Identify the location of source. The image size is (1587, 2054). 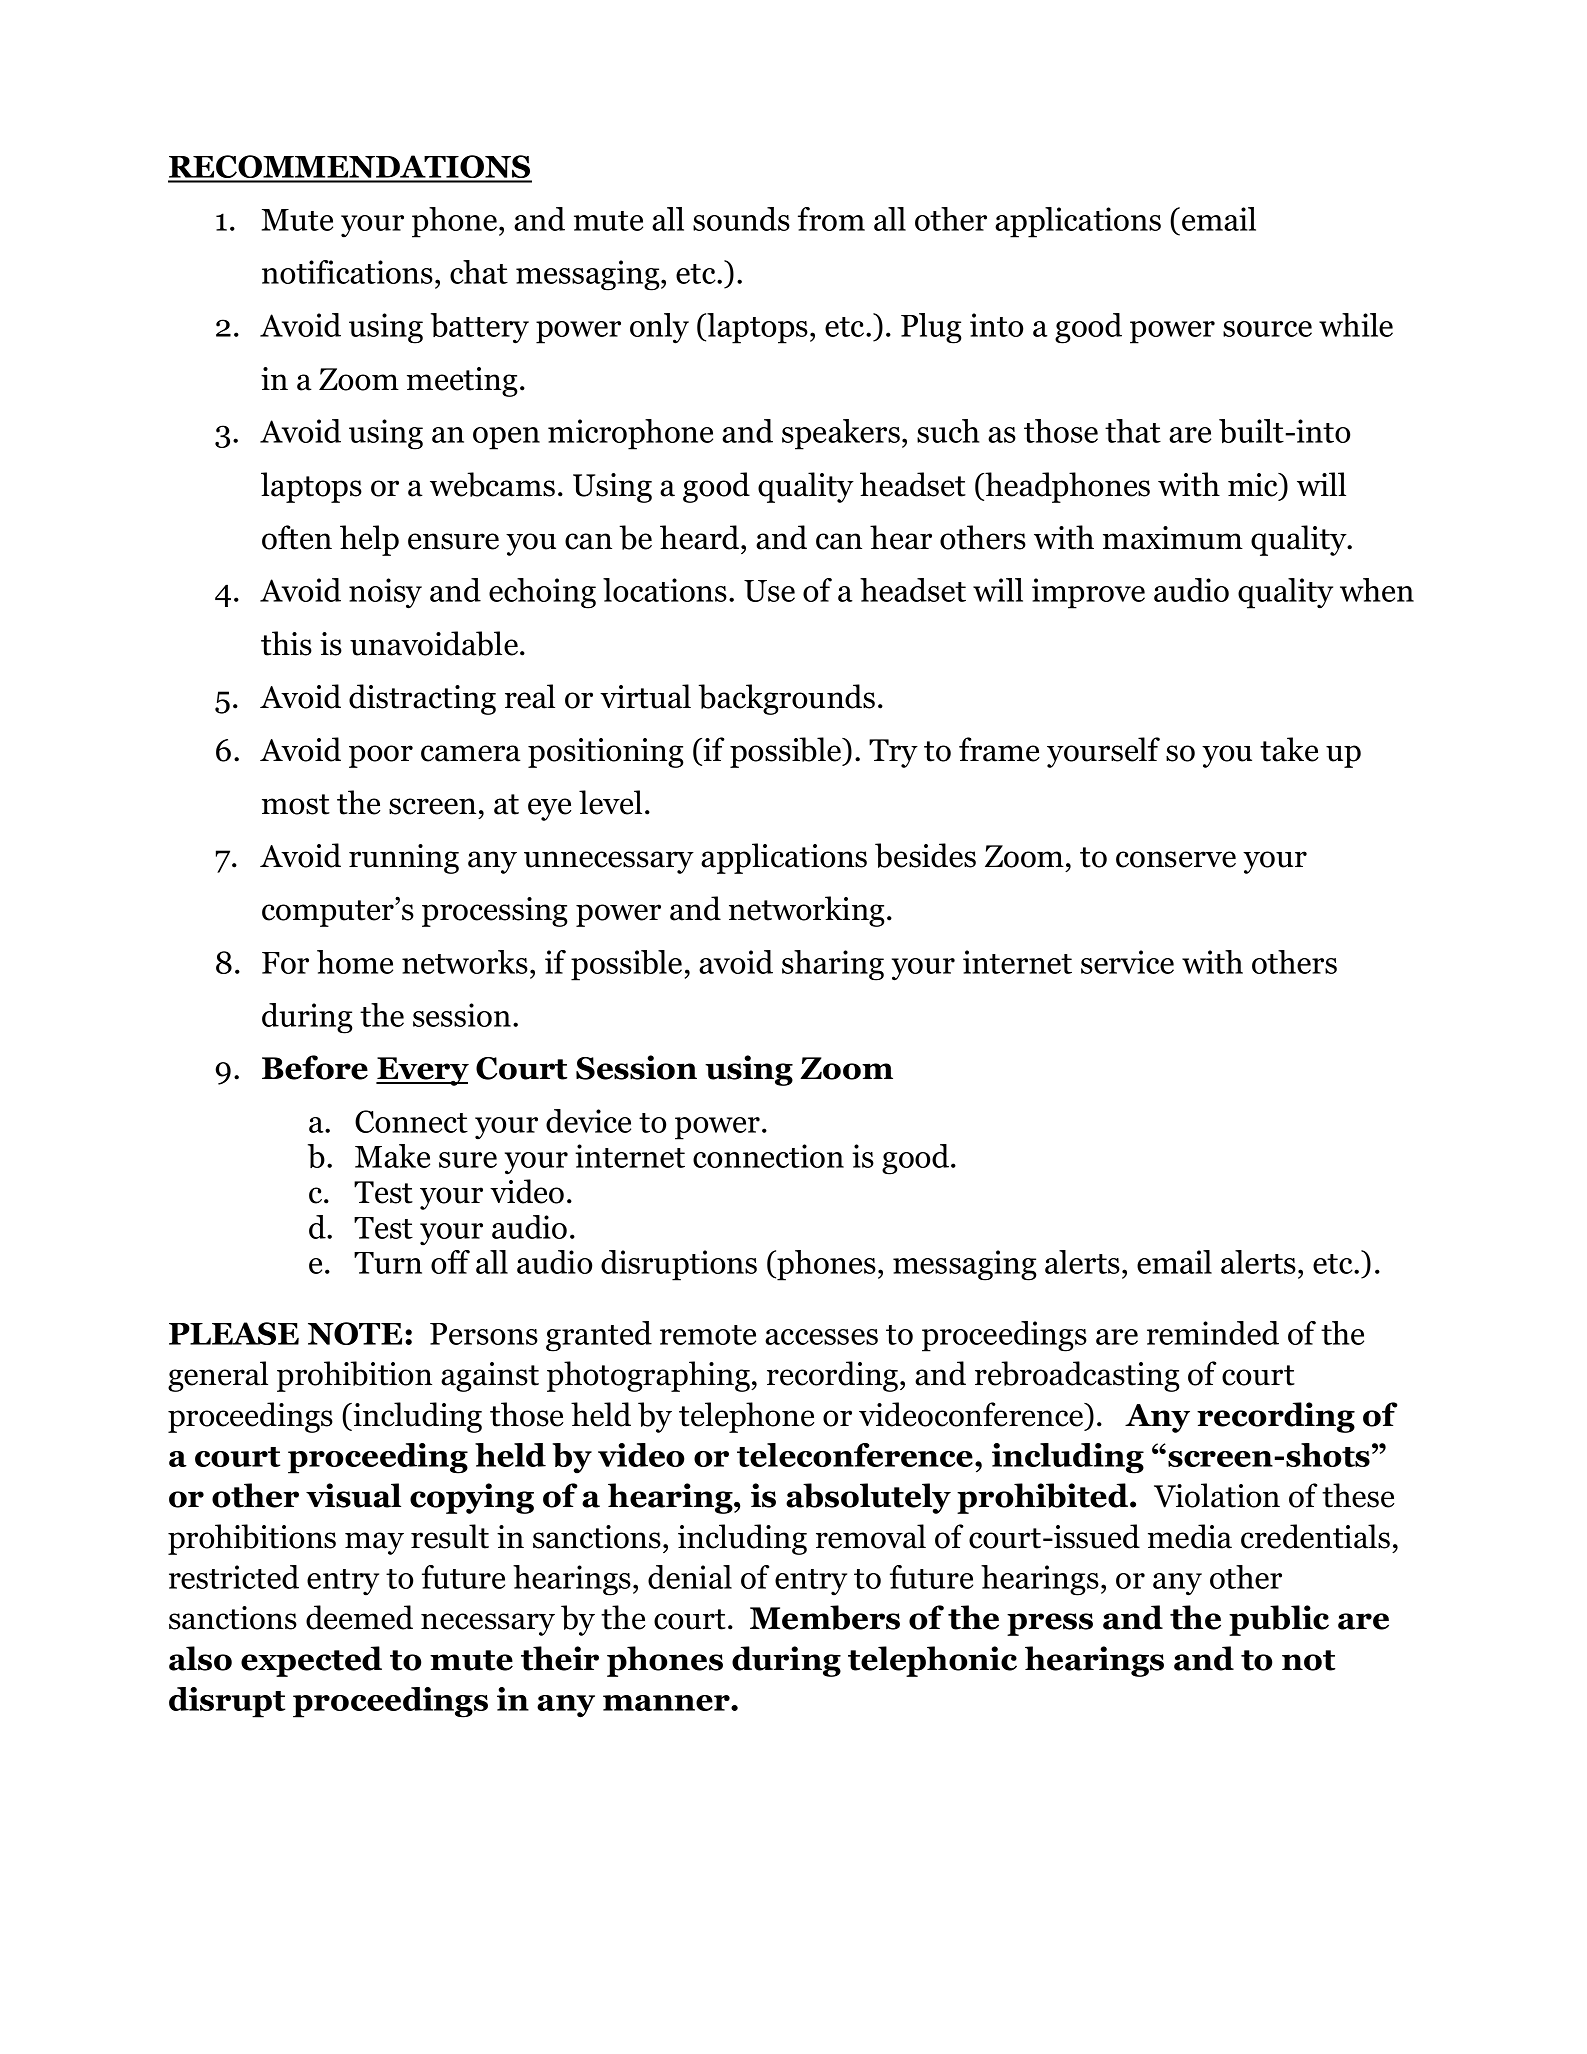
(1267, 329).
